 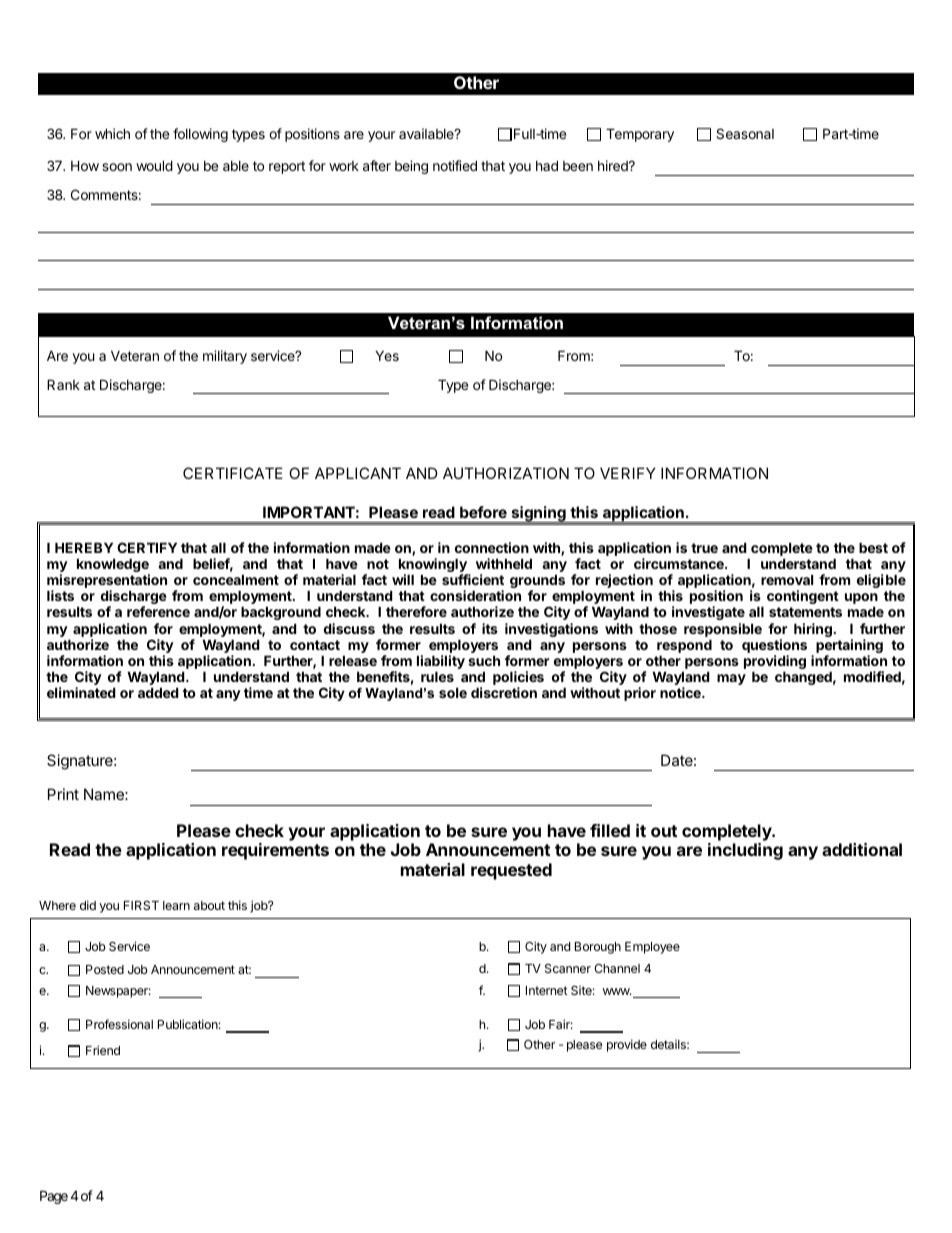 What do you see at coordinates (511, 871) in the screenshot?
I see `requested` at bounding box center [511, 871].
